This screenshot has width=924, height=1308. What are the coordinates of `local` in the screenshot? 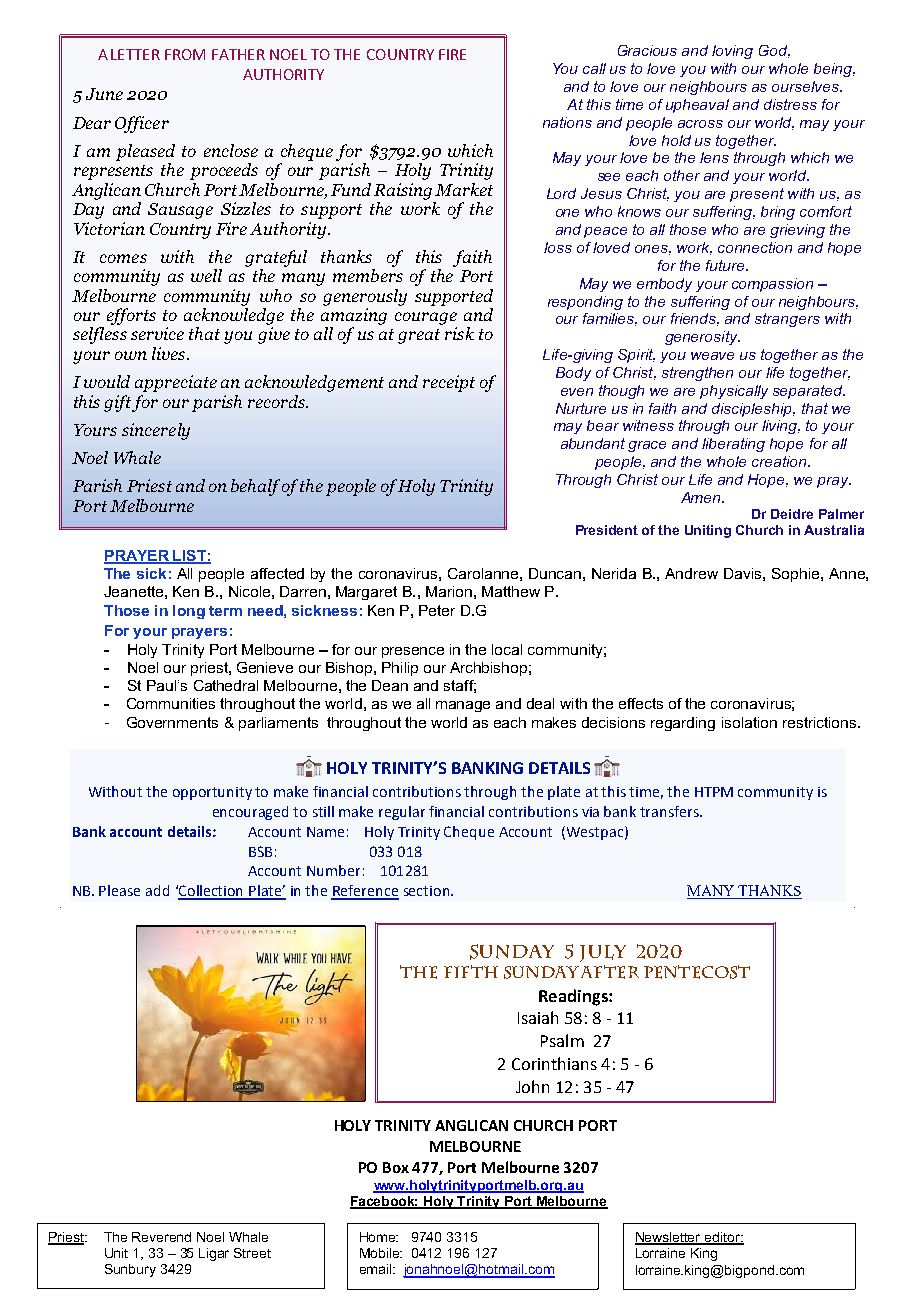 It's located at (507, 649).
